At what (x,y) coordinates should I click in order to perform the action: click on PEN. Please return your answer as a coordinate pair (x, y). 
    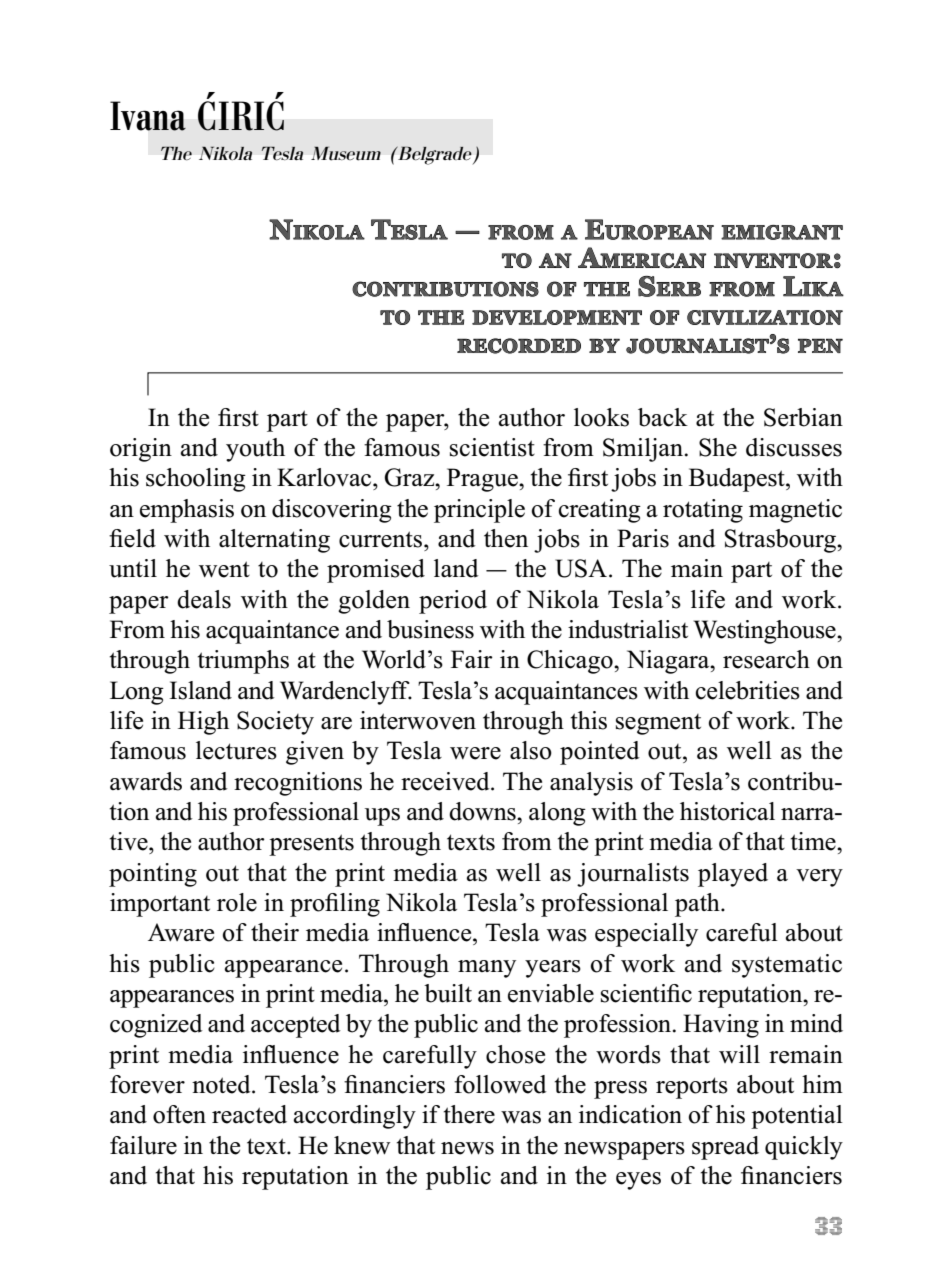
    Looking at the image, I should click on (820, 345).
